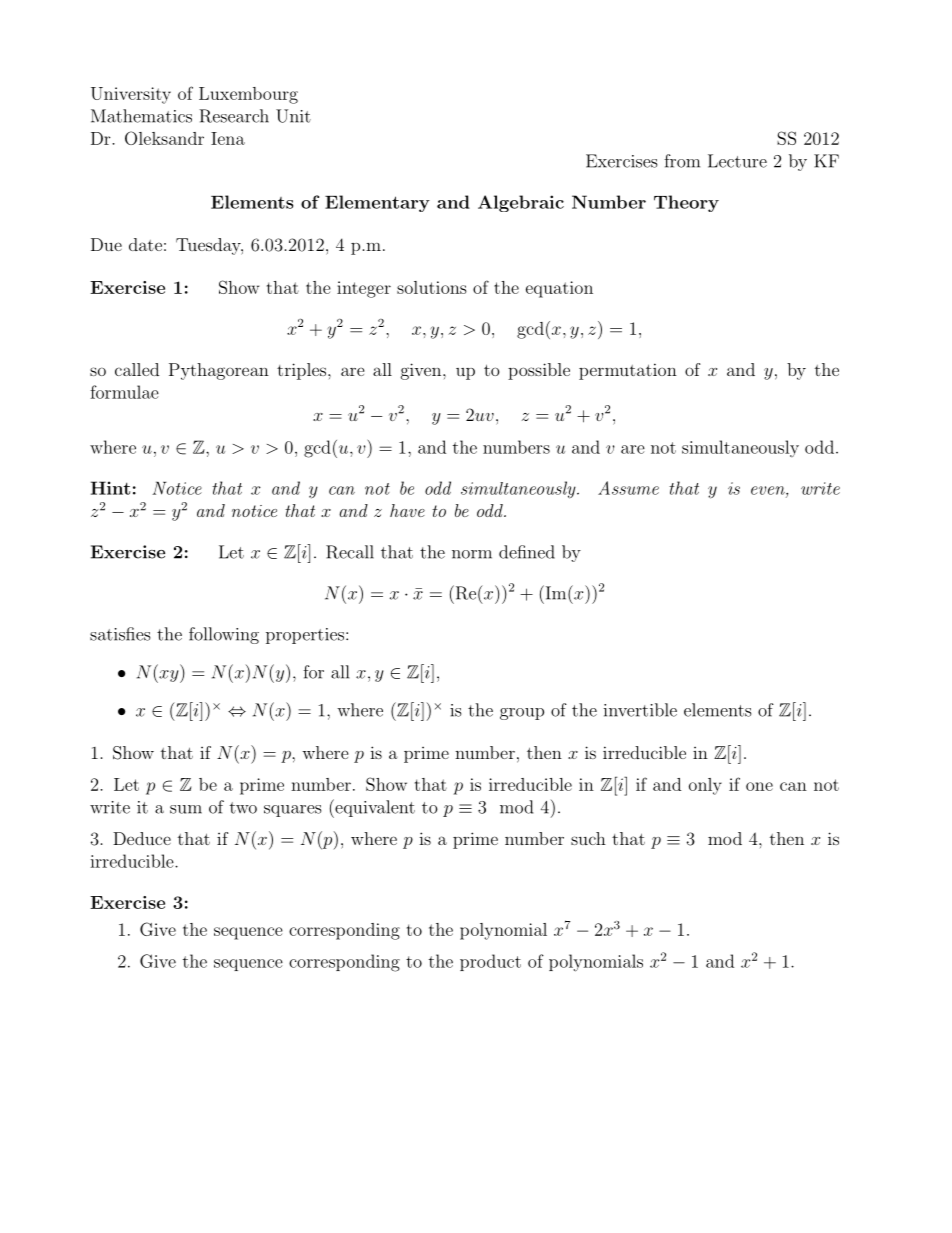 Image resolution: width=952 pixels, height=1233 pixels. Describe the element at coordinates (682, 161) in the screenshot. I see `from` at that location.
